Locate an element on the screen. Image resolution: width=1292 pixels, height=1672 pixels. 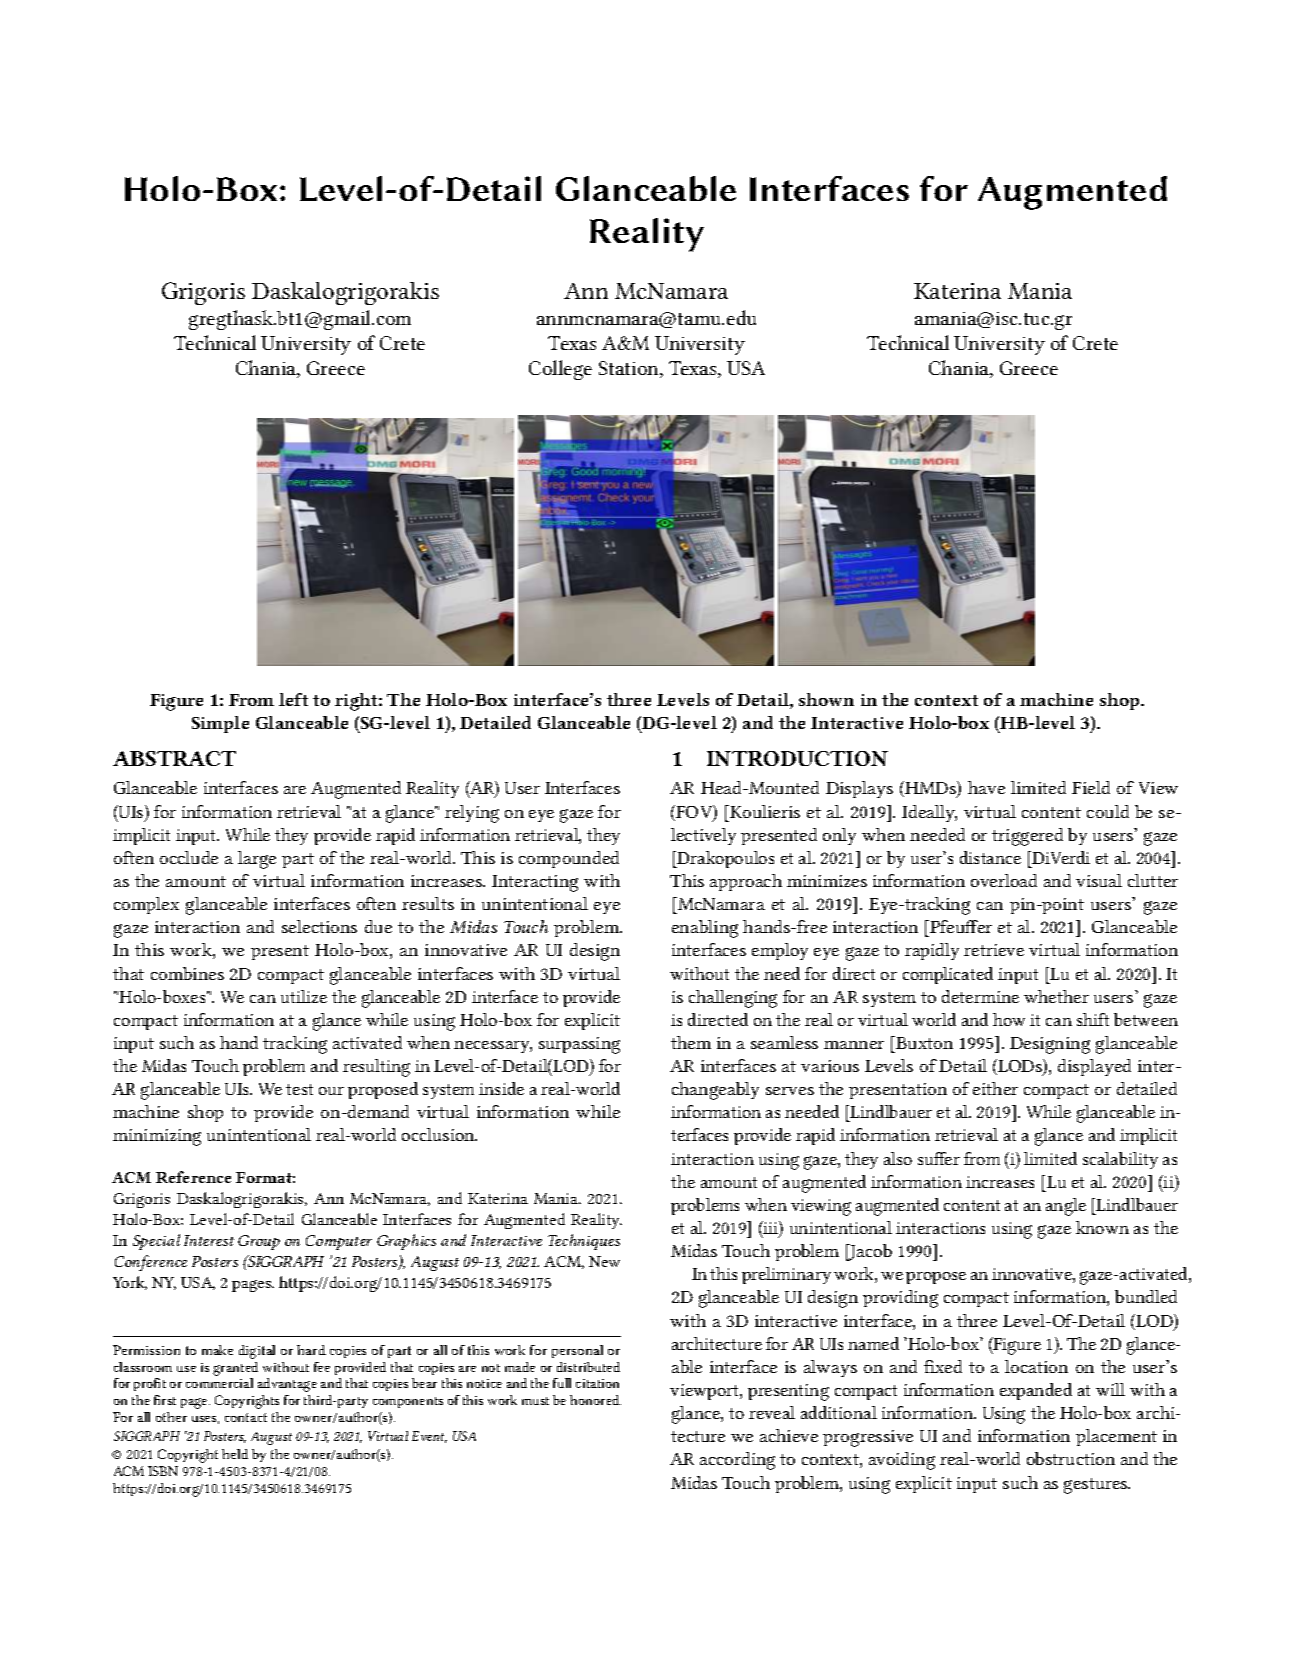
according is located at coordinates (737, 1461).
